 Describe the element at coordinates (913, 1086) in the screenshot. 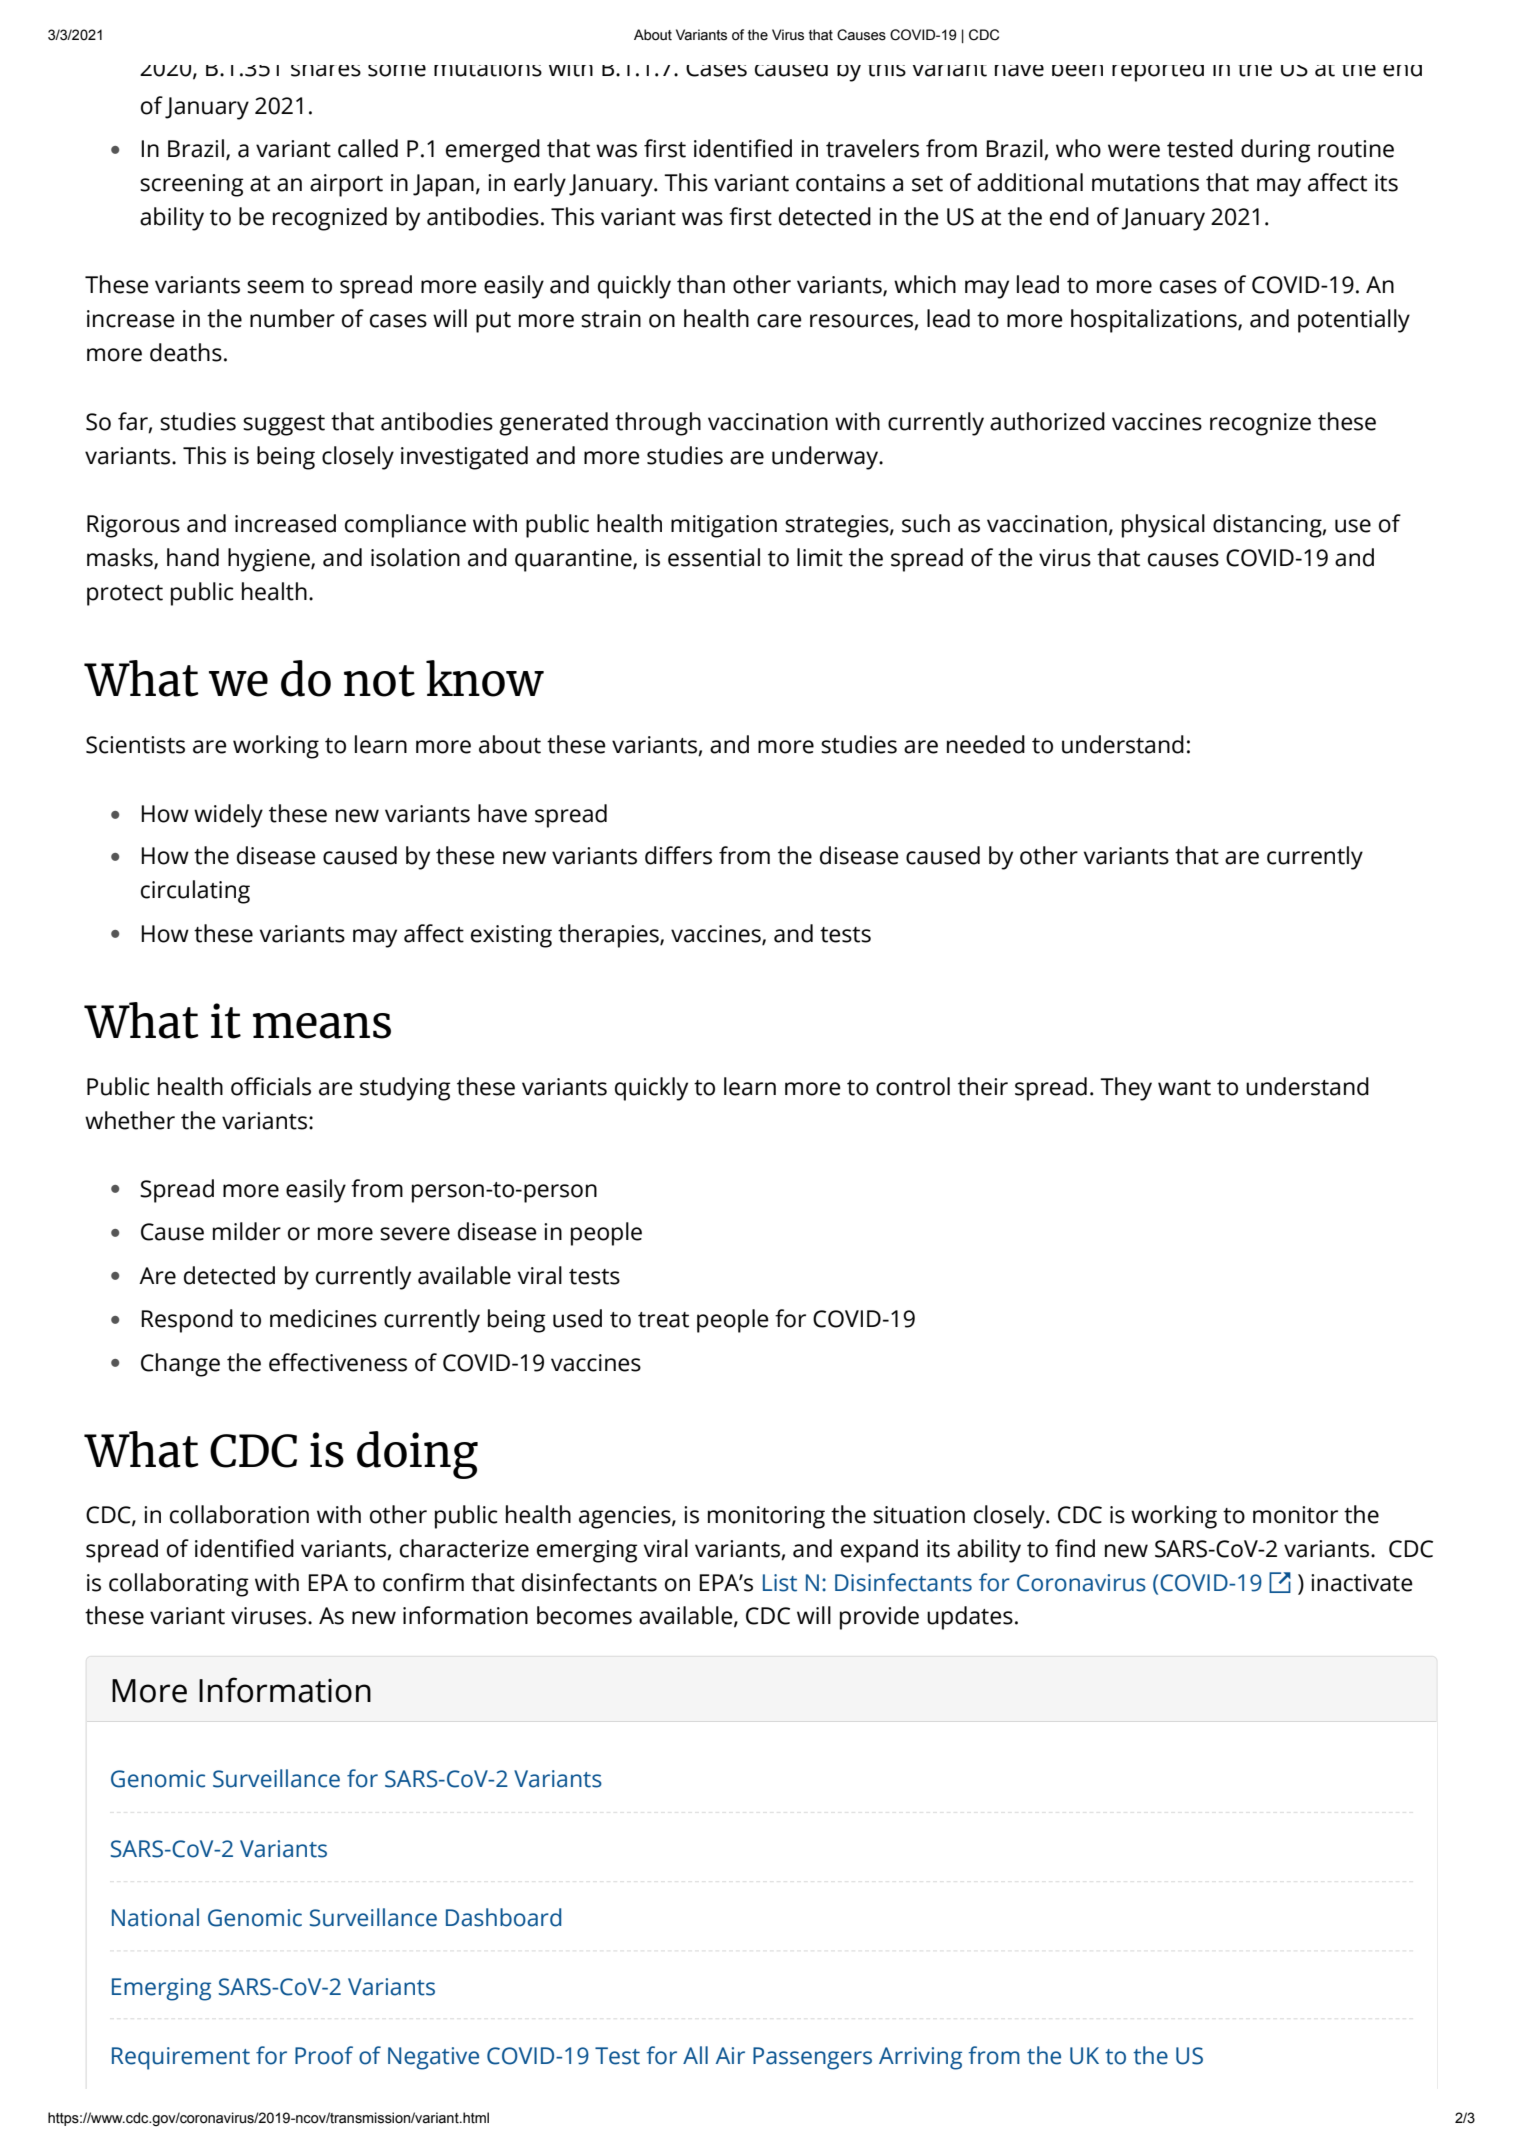

I see `control` at that location.
